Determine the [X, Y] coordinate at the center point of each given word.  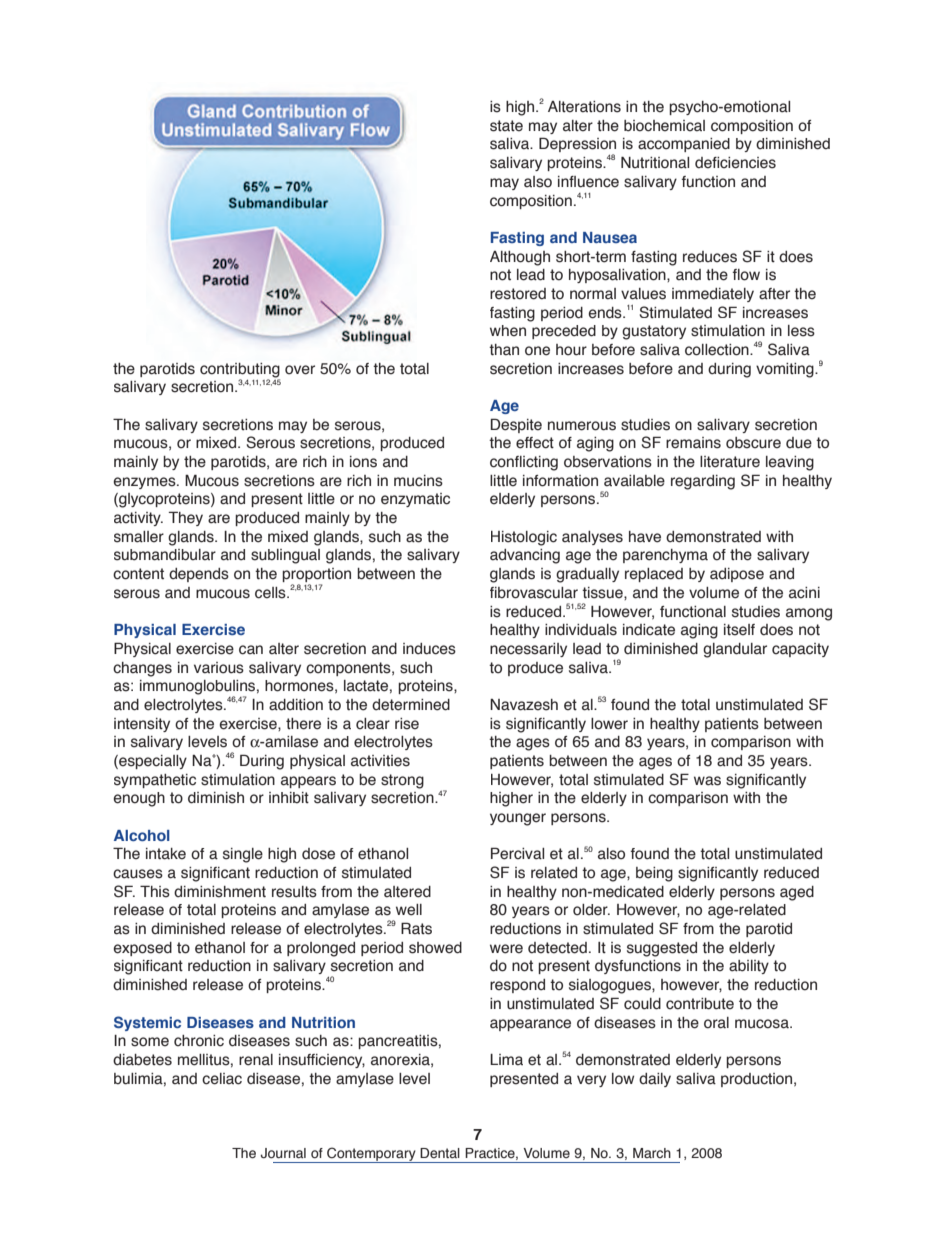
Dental [440, 1153]
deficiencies [735, 163]
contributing [240, 371]
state [506, 126]
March [652, 1153]
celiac [222, 1079]
